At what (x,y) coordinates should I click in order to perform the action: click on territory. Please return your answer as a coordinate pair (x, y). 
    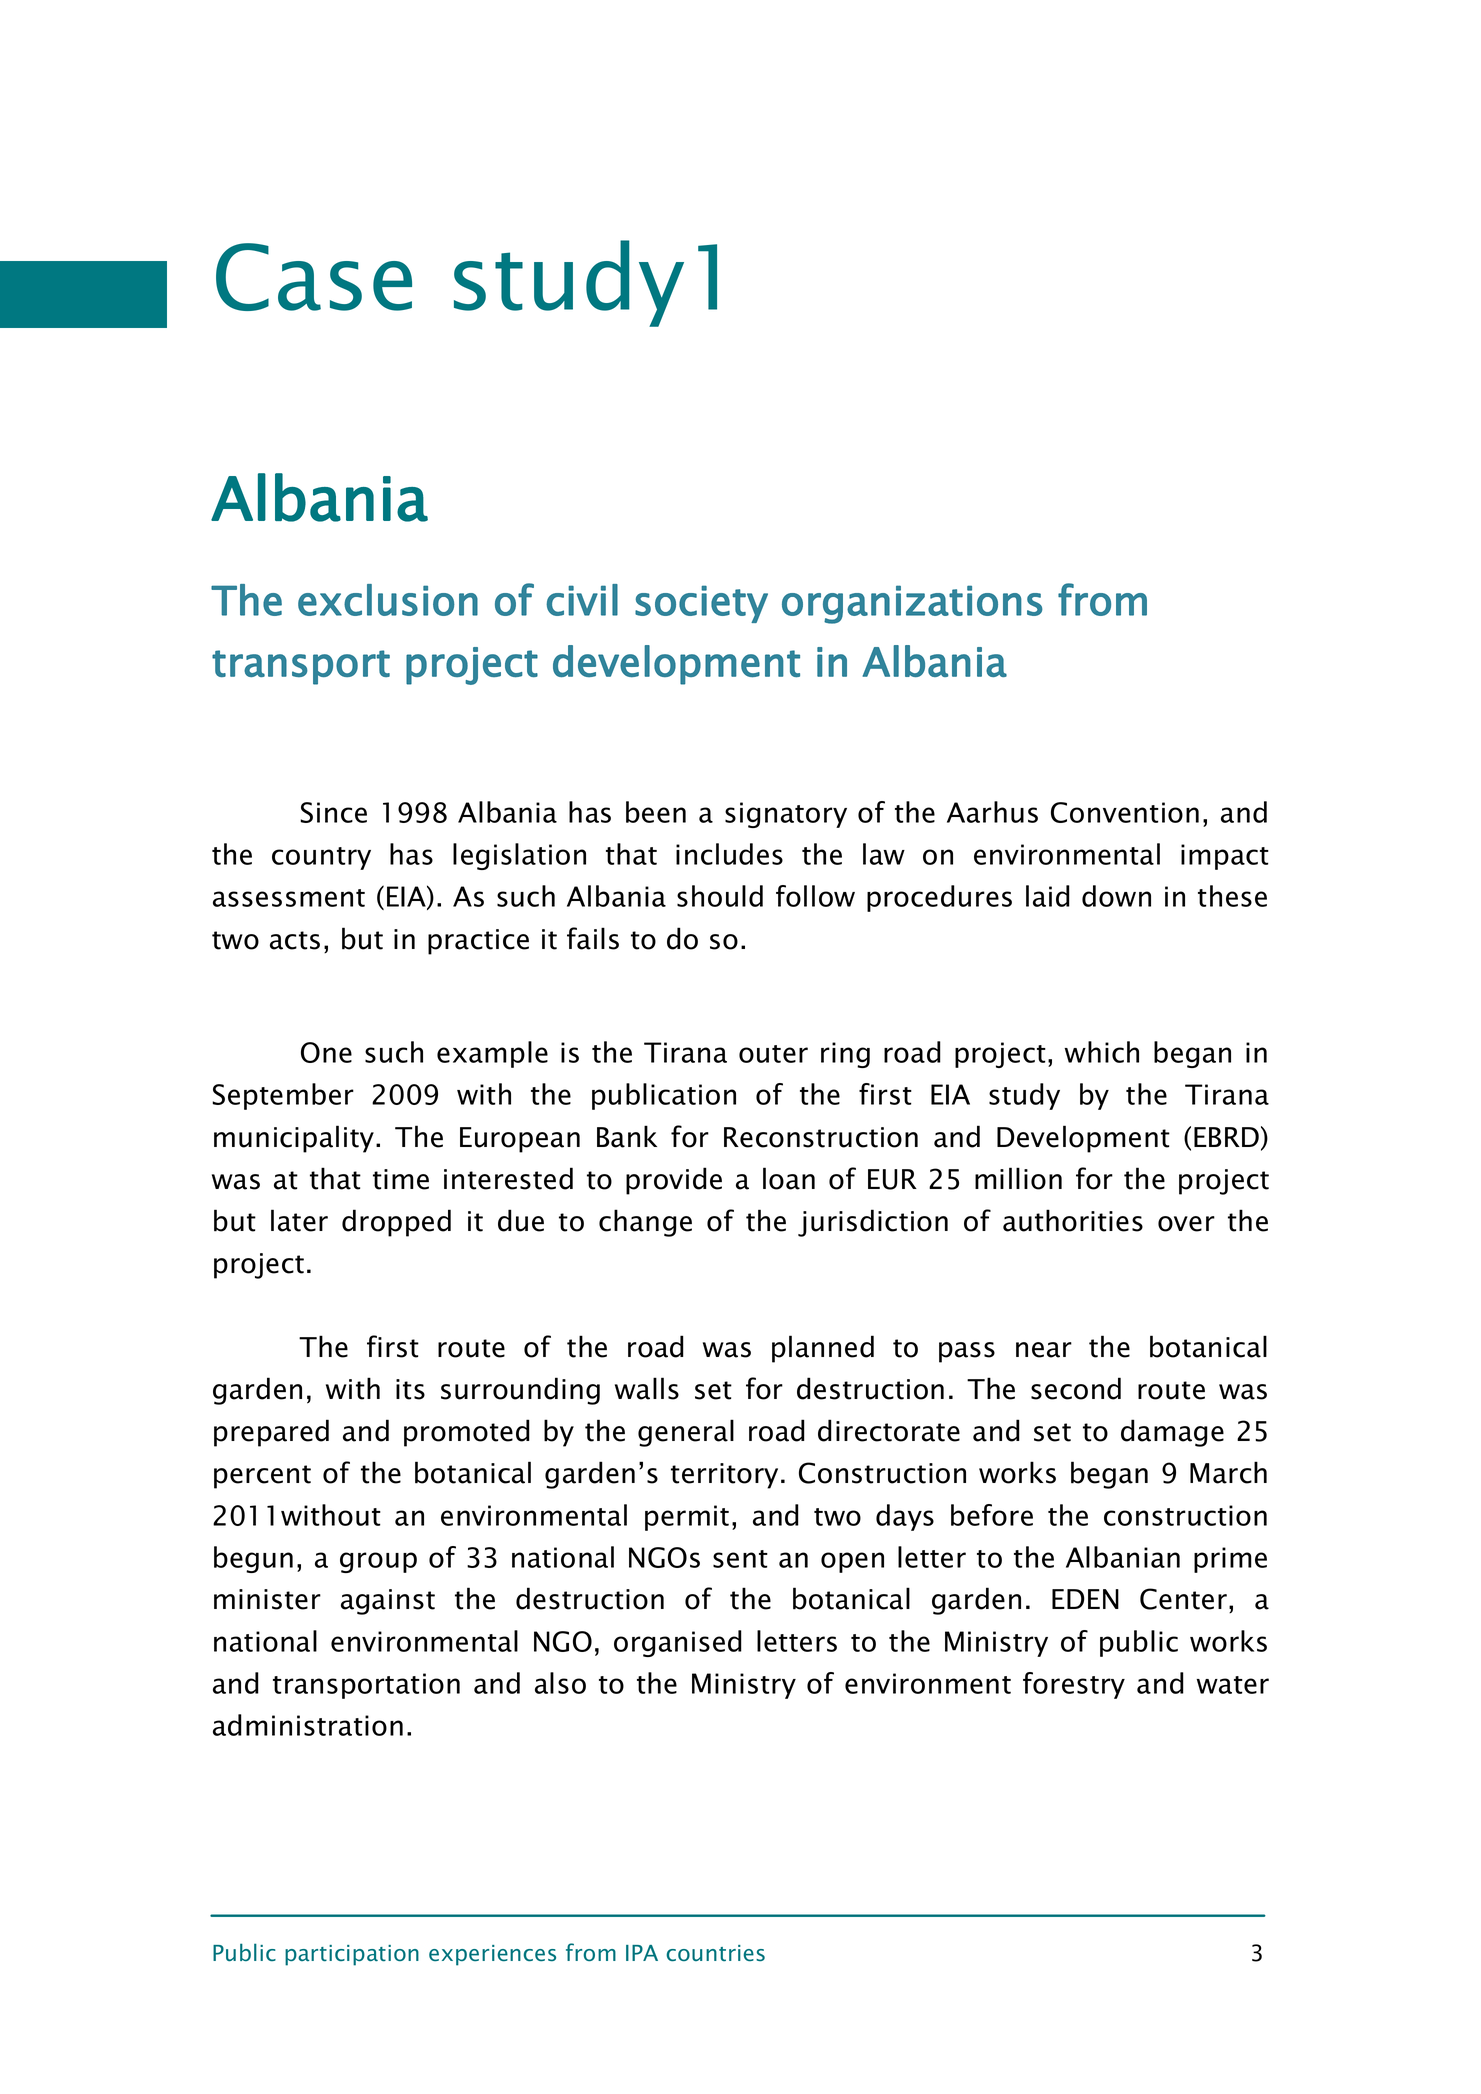
    Looking at the image, I should click on (724, 1476).
